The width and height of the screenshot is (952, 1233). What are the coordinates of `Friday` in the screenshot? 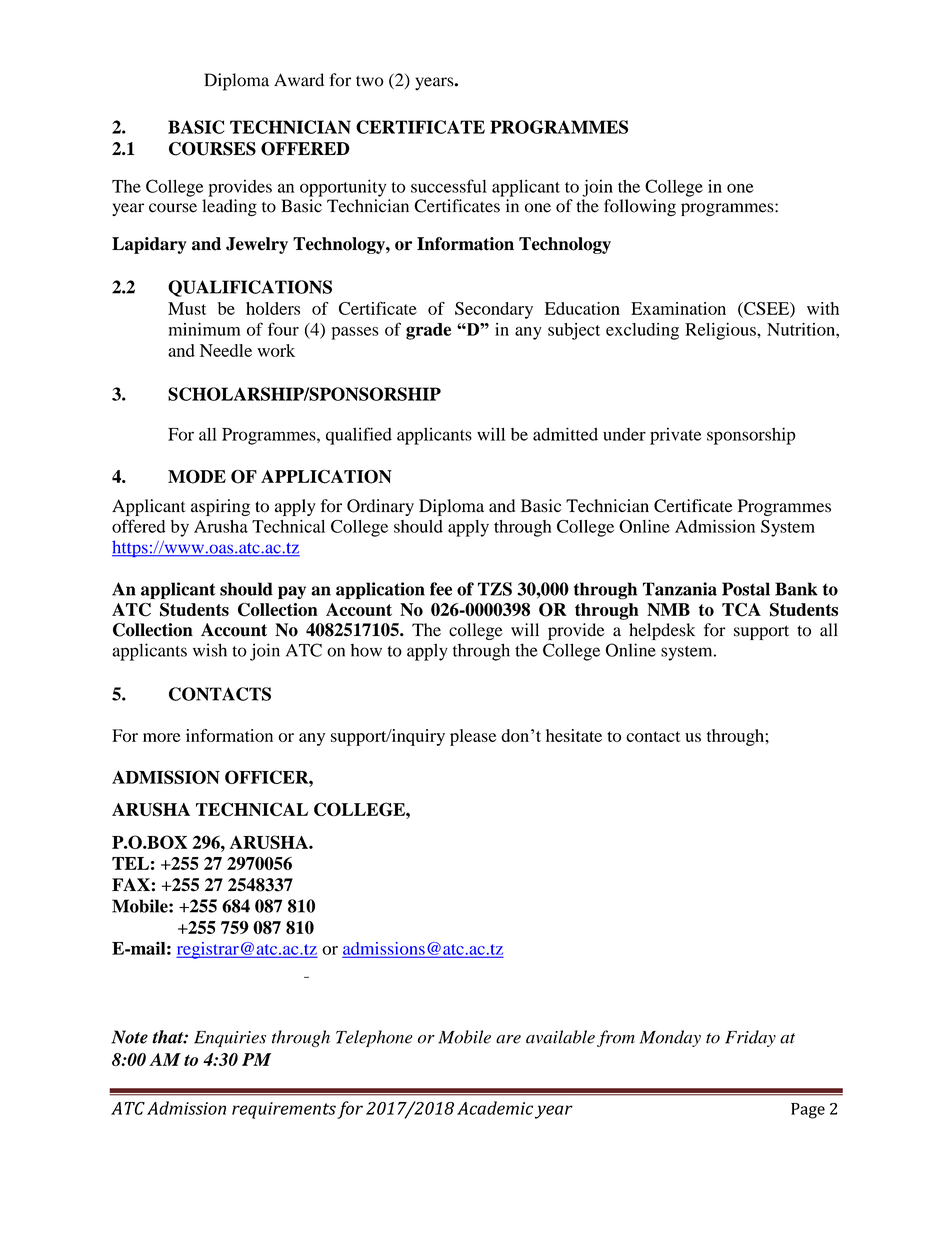 It's located at (750, 1038).
